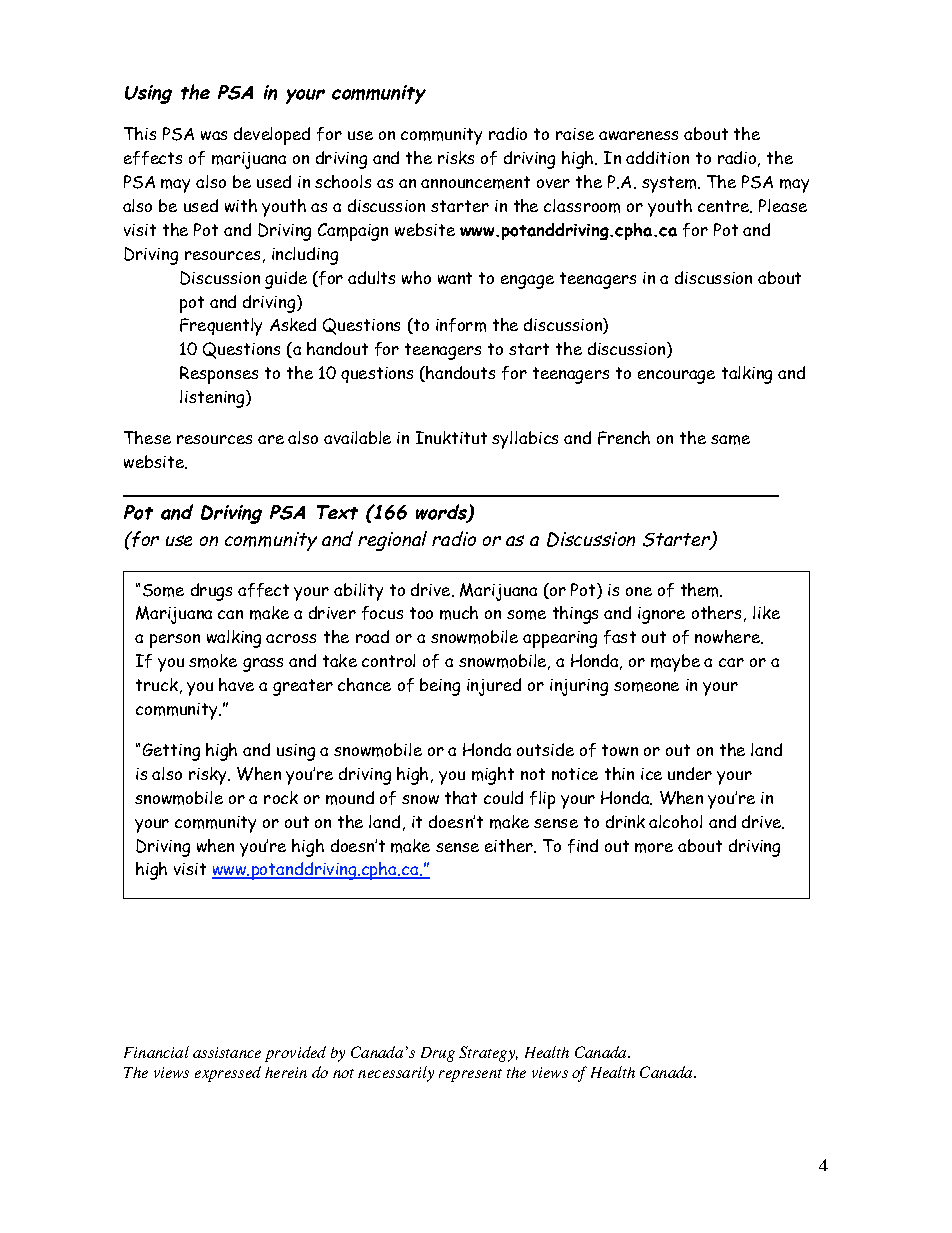  Describe the element at coordinates (209, 776) in the screenshot. I see `risky` at that location.
